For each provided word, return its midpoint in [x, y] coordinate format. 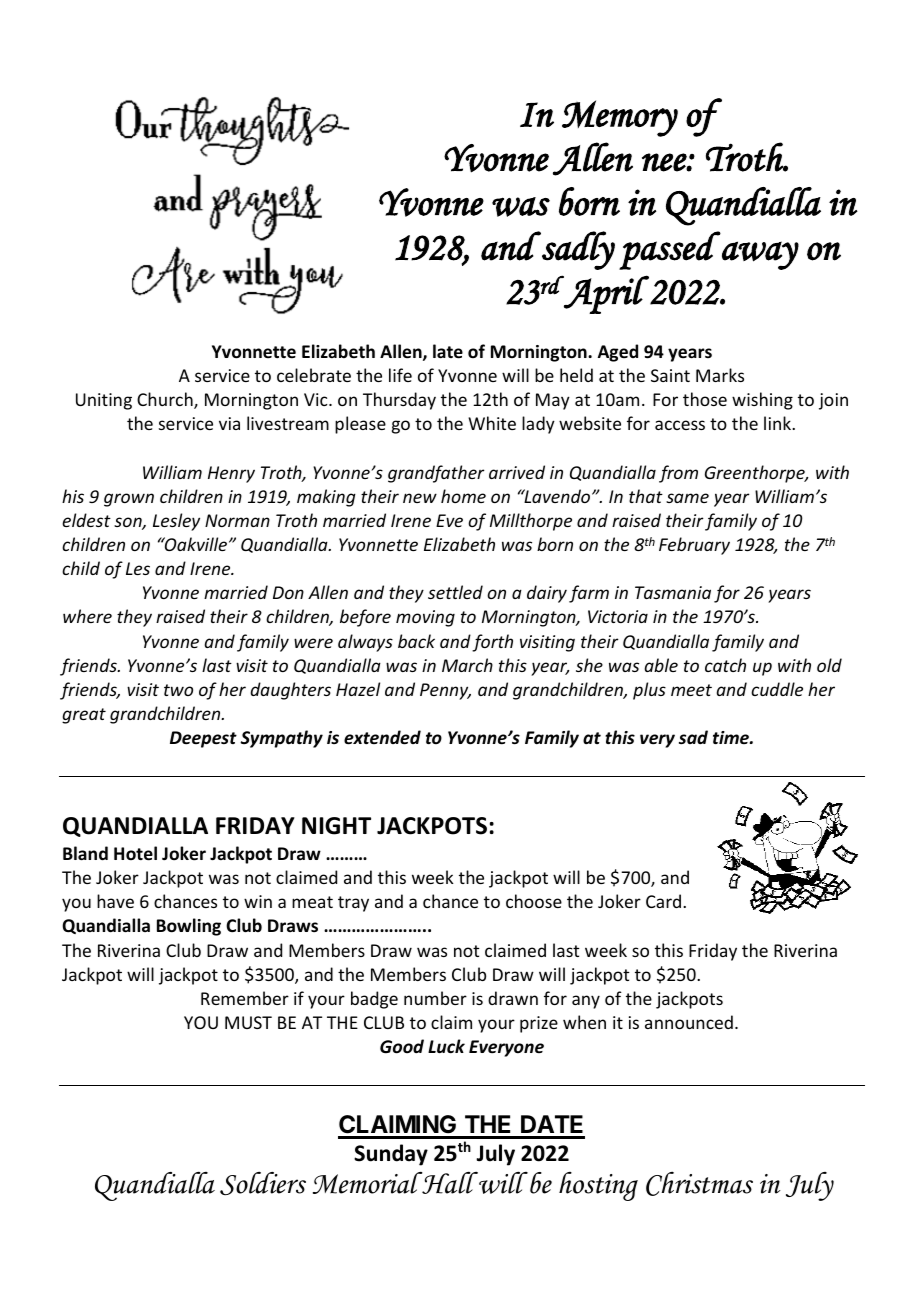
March [467, 665]
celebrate [314, 375]
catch [725, 665]
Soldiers [263, 1184]
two [178, 690]
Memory [620, 118]
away [760, 255]
